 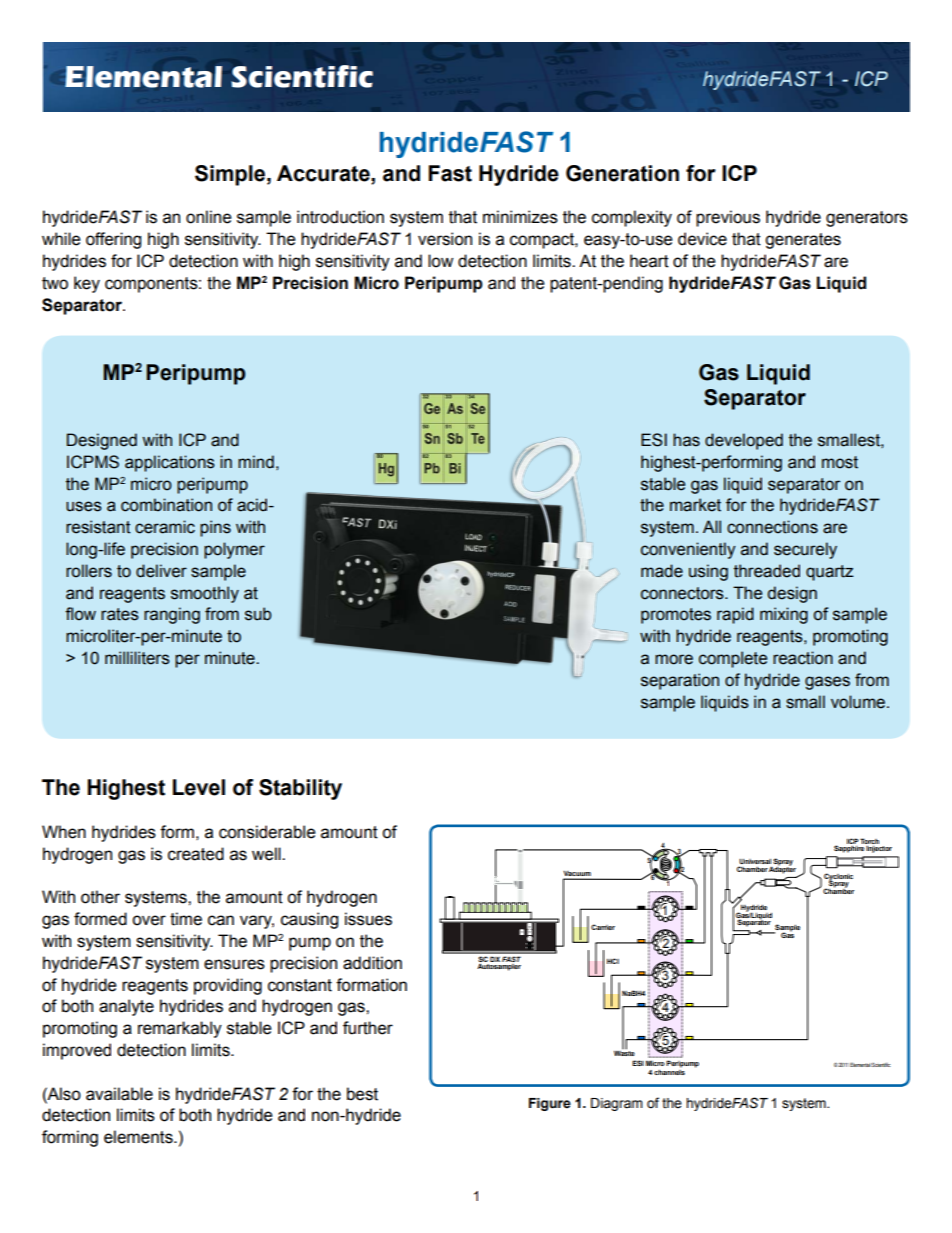 I want to click on combination, so click(x=166, y=505).
